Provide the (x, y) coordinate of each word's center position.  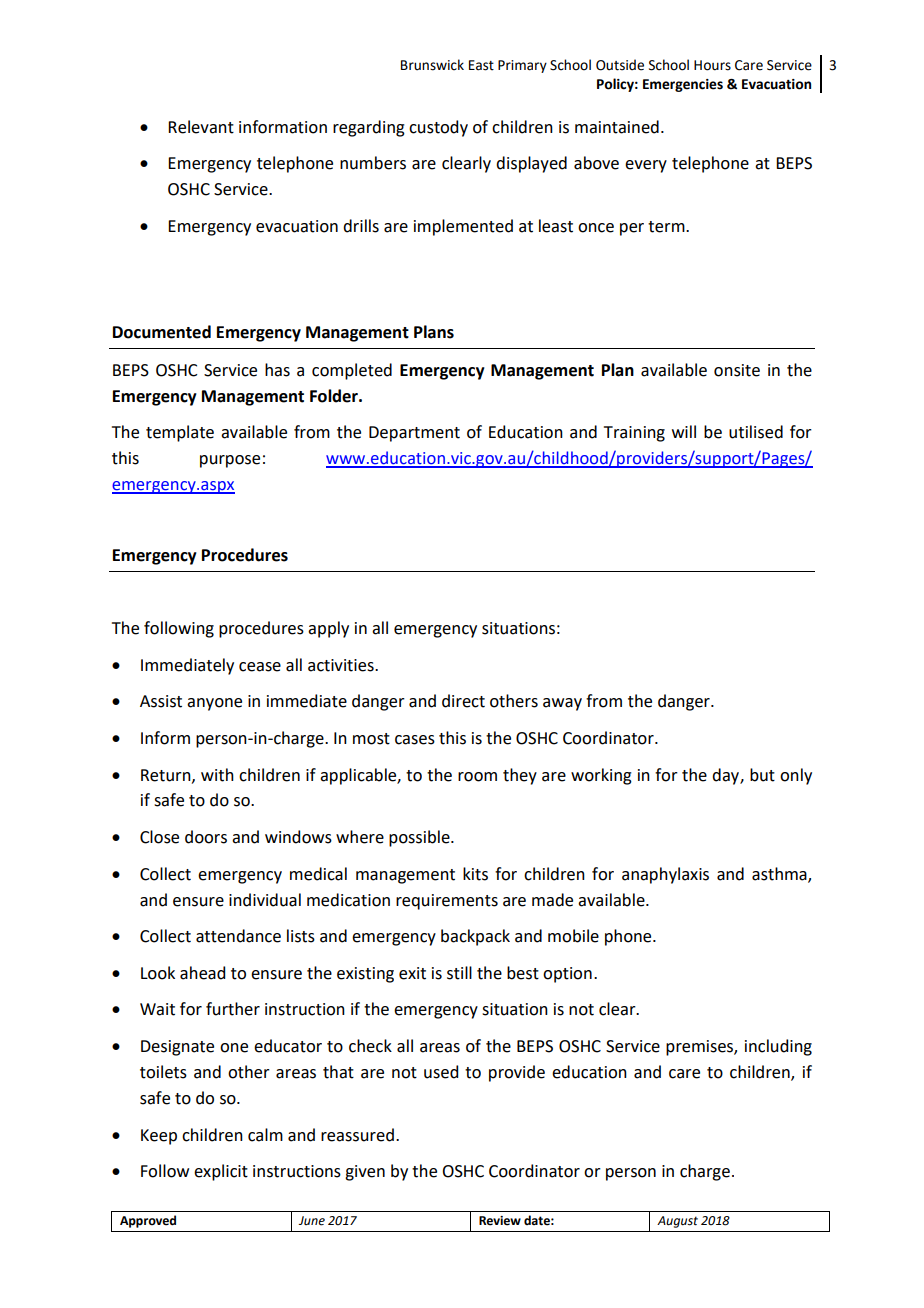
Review (500, 1221)
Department (414, 434)
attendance (238, 936)
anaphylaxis (665, 875)
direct (463, 701)
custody (438, 128)
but (762, 775)
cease (260, 667)
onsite (737, 370)
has (277, 370)
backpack (475, 937)
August (677, 1222)
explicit (221, 1172)
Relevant (201, 127)
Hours (712, 65)
